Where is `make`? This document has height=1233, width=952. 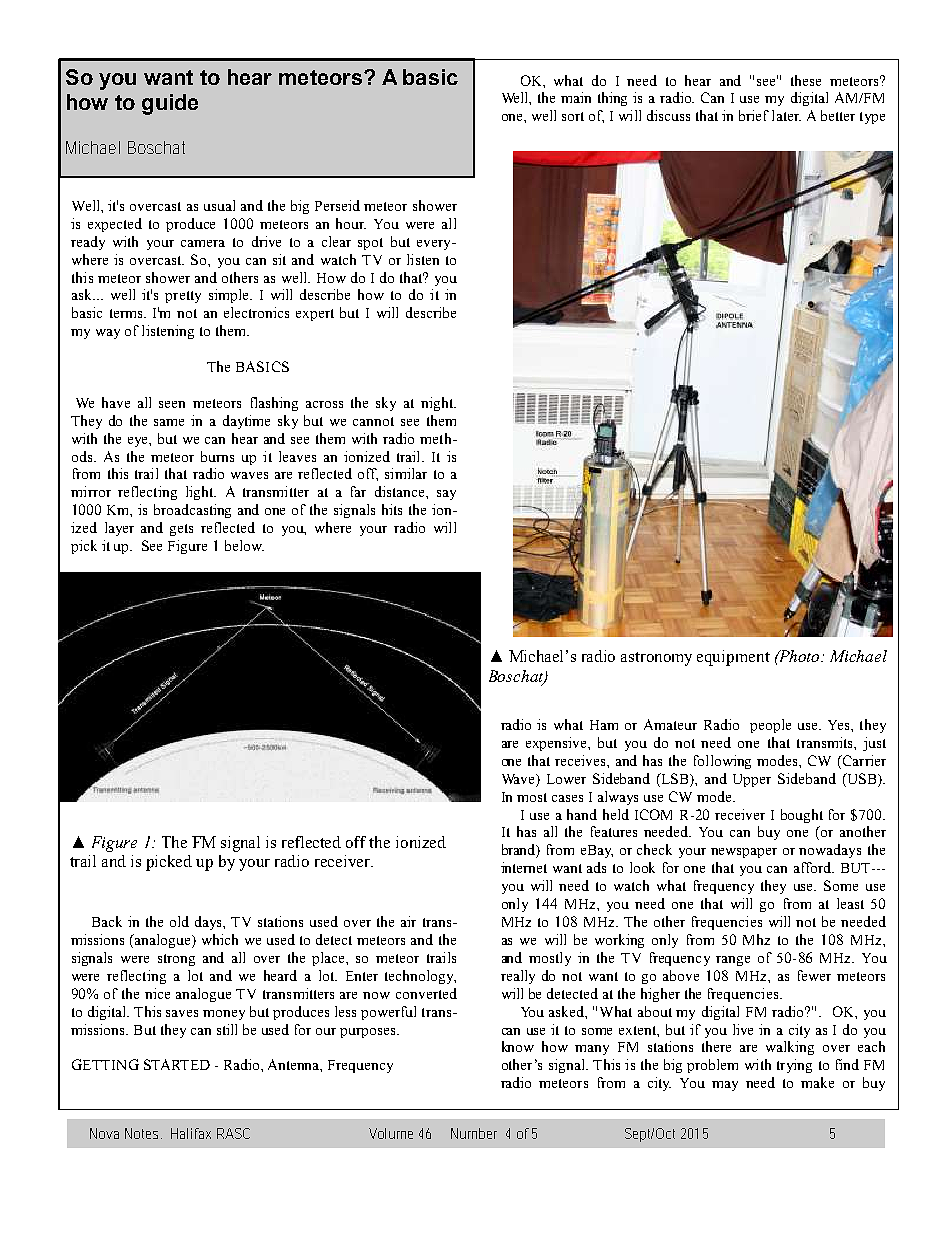
make is located at coordinates (817, 1082).
